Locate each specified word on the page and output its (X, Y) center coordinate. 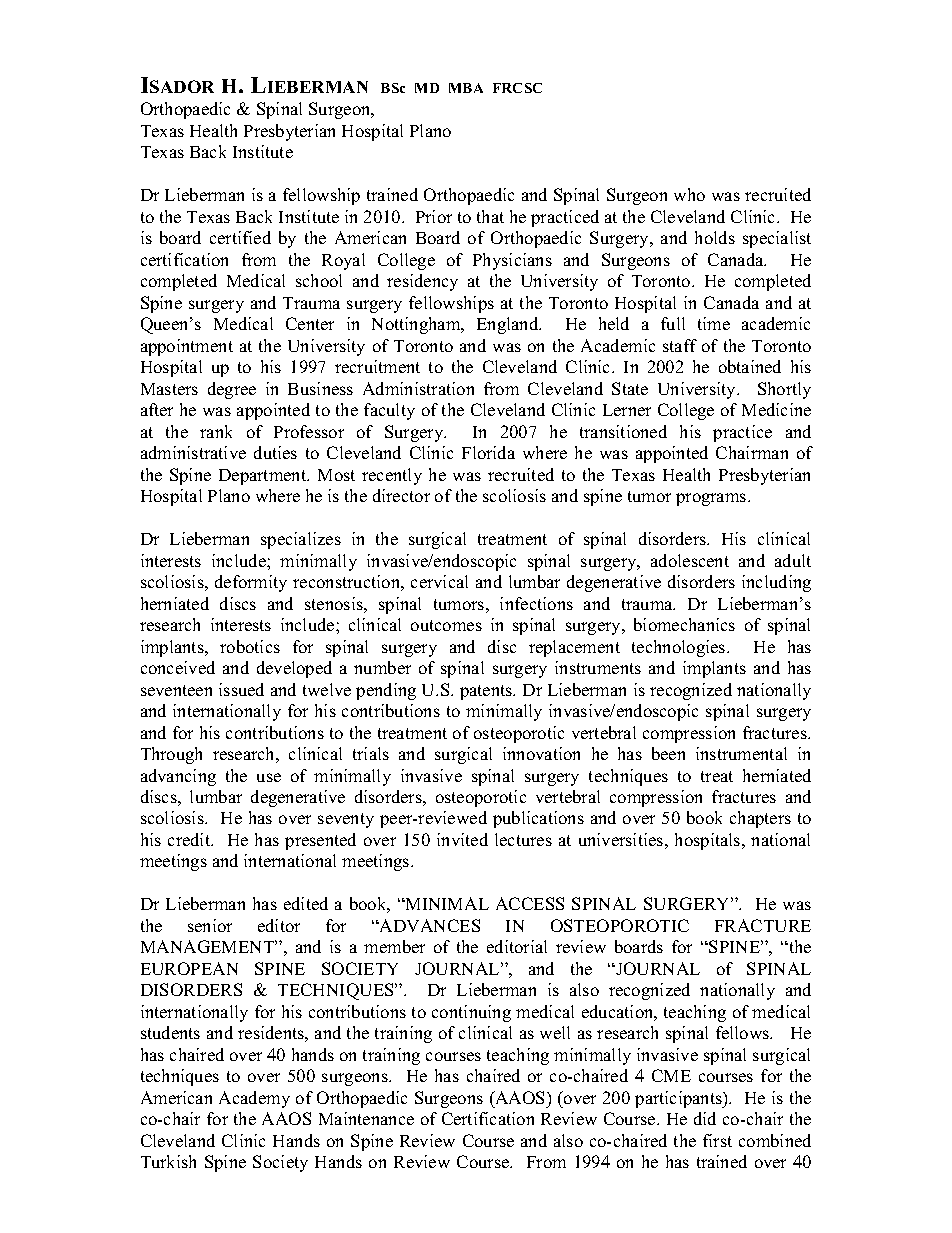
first (717, 1140)
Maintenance (366, 1118)
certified (240, 237)
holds (715, 237)
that (490, 216)
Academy (254, 1099)
